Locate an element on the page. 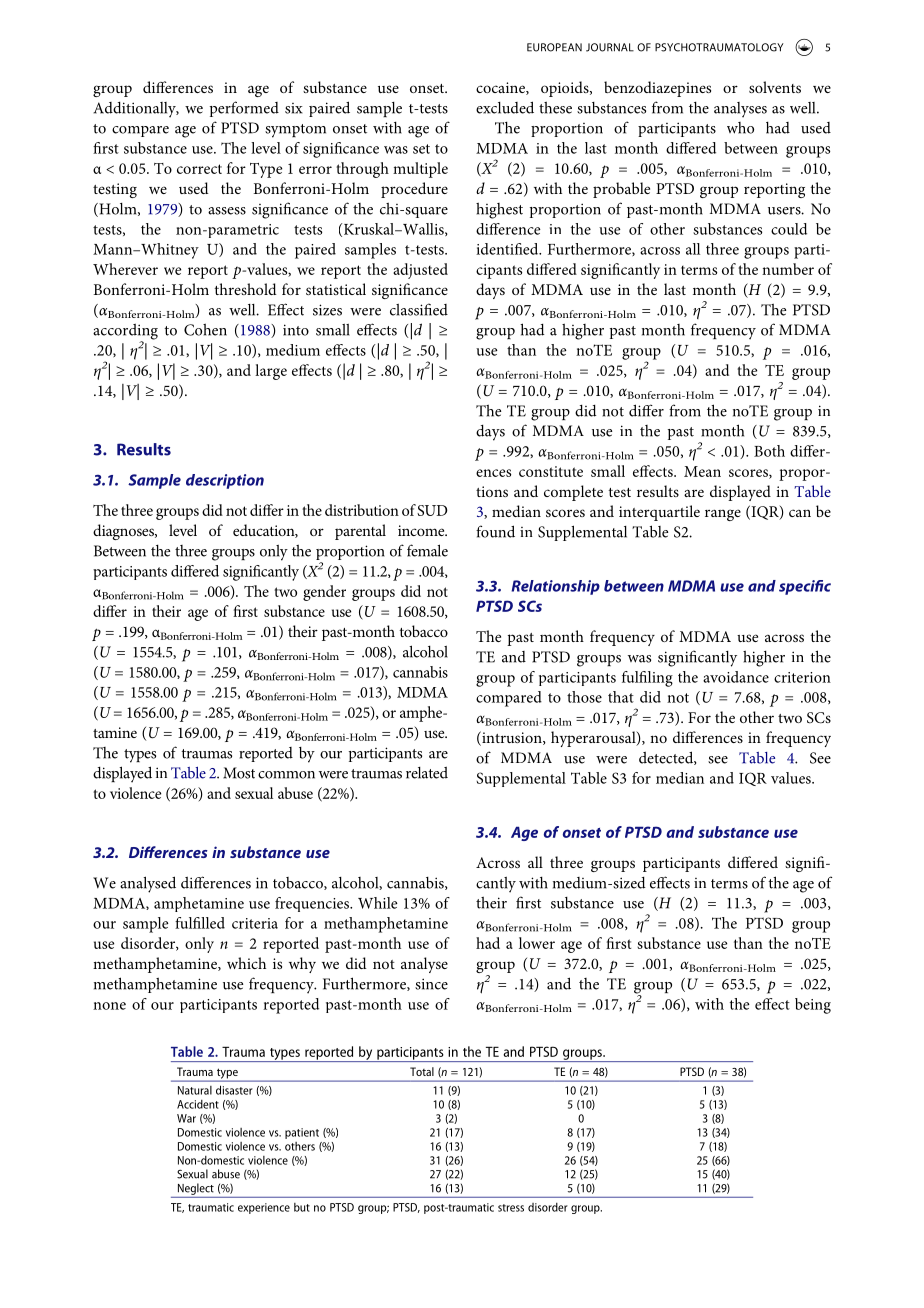  classified is located at coordinates (419, 309).
